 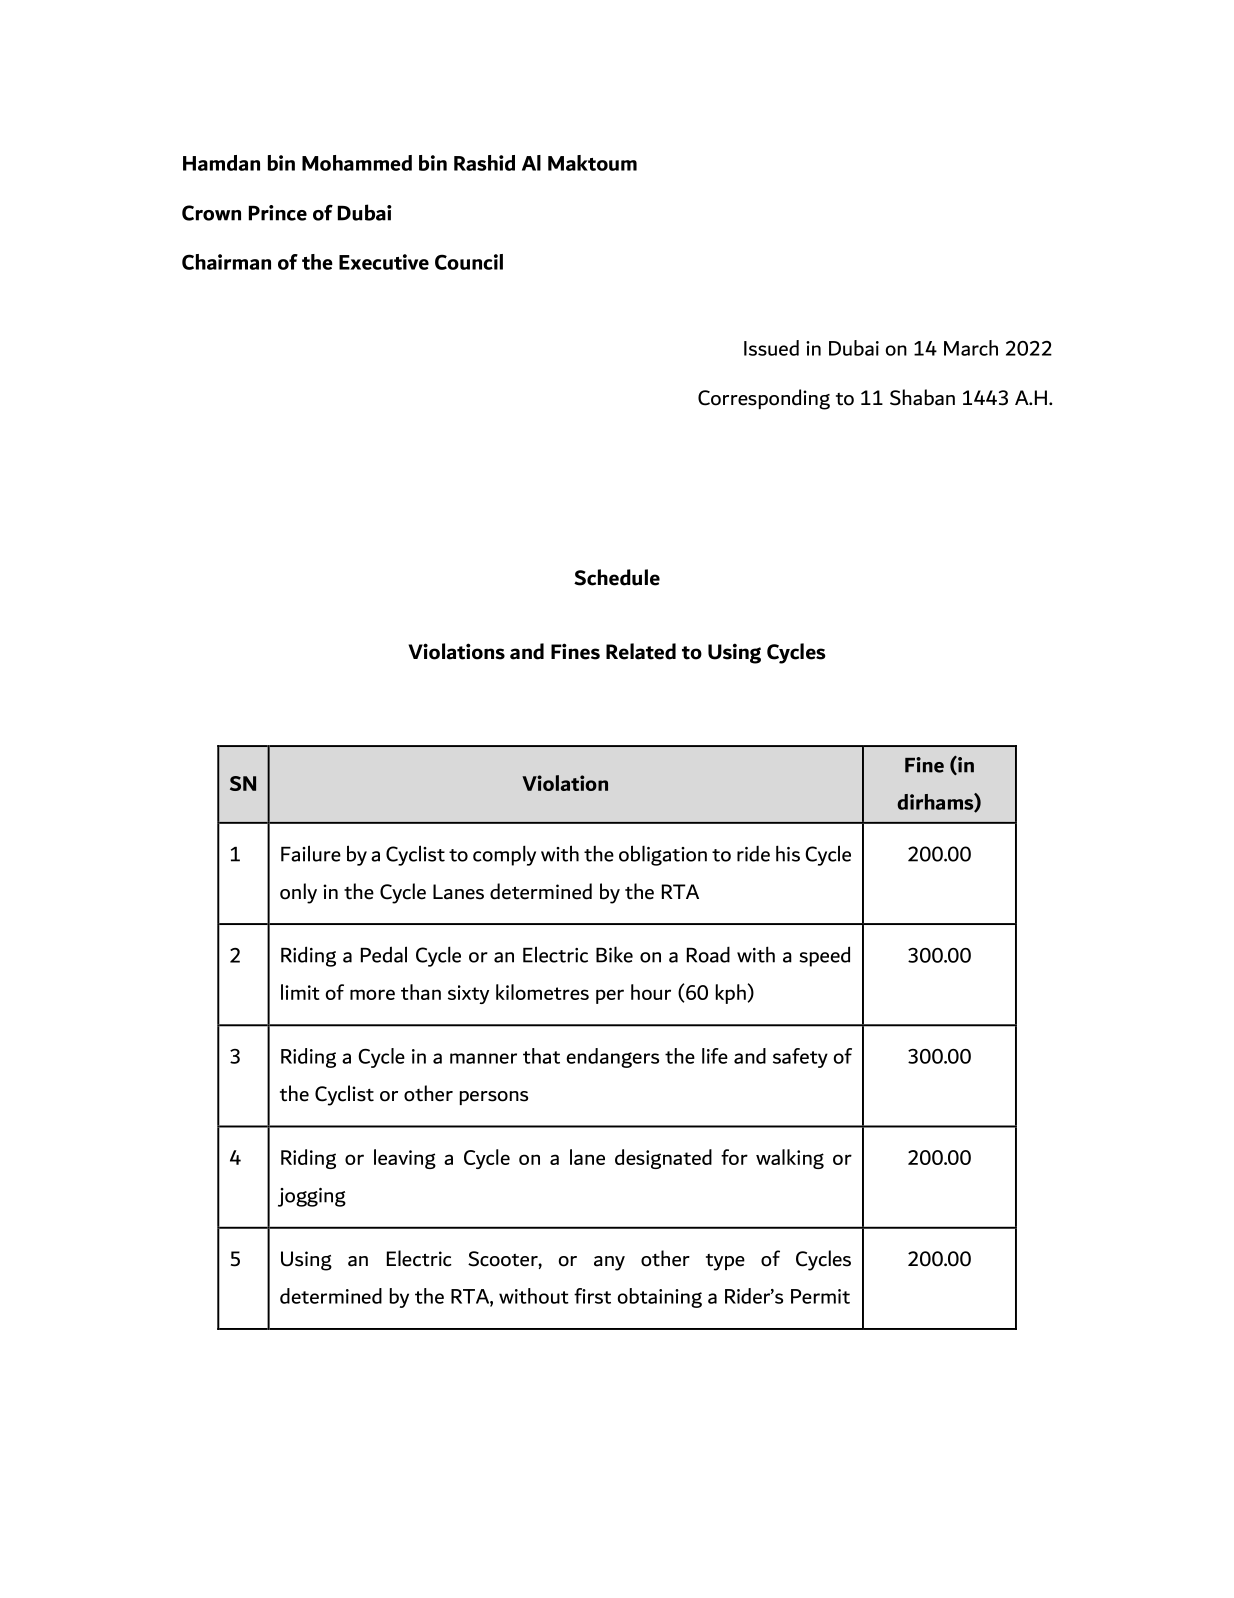 What do you see at coordinates (300, 992) in the screenshot?
I see `limit` at bounding box center [300, 992].
